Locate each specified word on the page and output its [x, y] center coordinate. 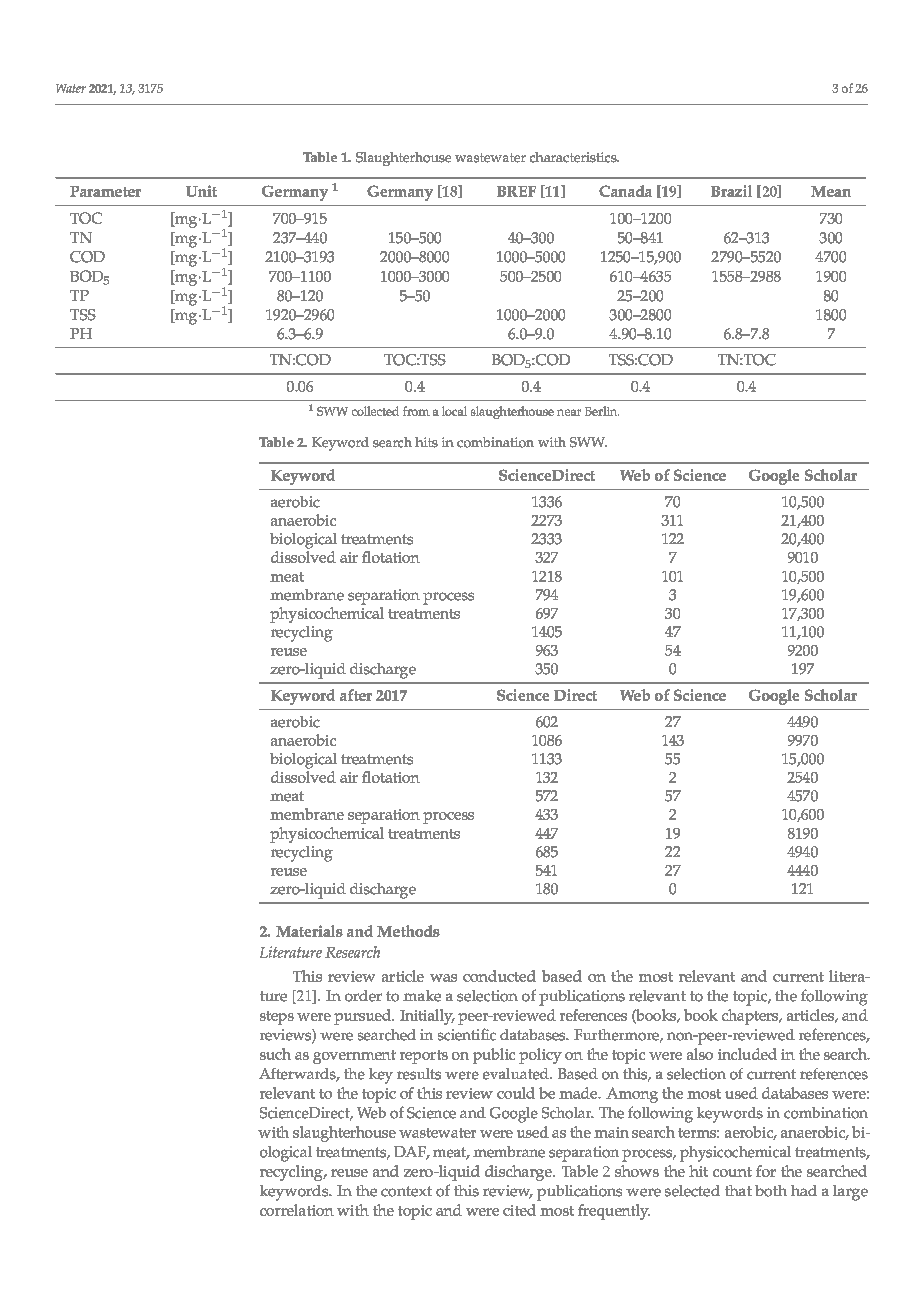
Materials [309, 931]
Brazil [731, 191]
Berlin [602, 411]
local [454, 411]
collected [375, 411]
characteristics [574, 157]
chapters [751, 1017]
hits [426, 442]
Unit [201, 191]
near [569, 412]
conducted [499, 976]
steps [277, 1018]
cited [519, 1210]
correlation [297, 1210]
